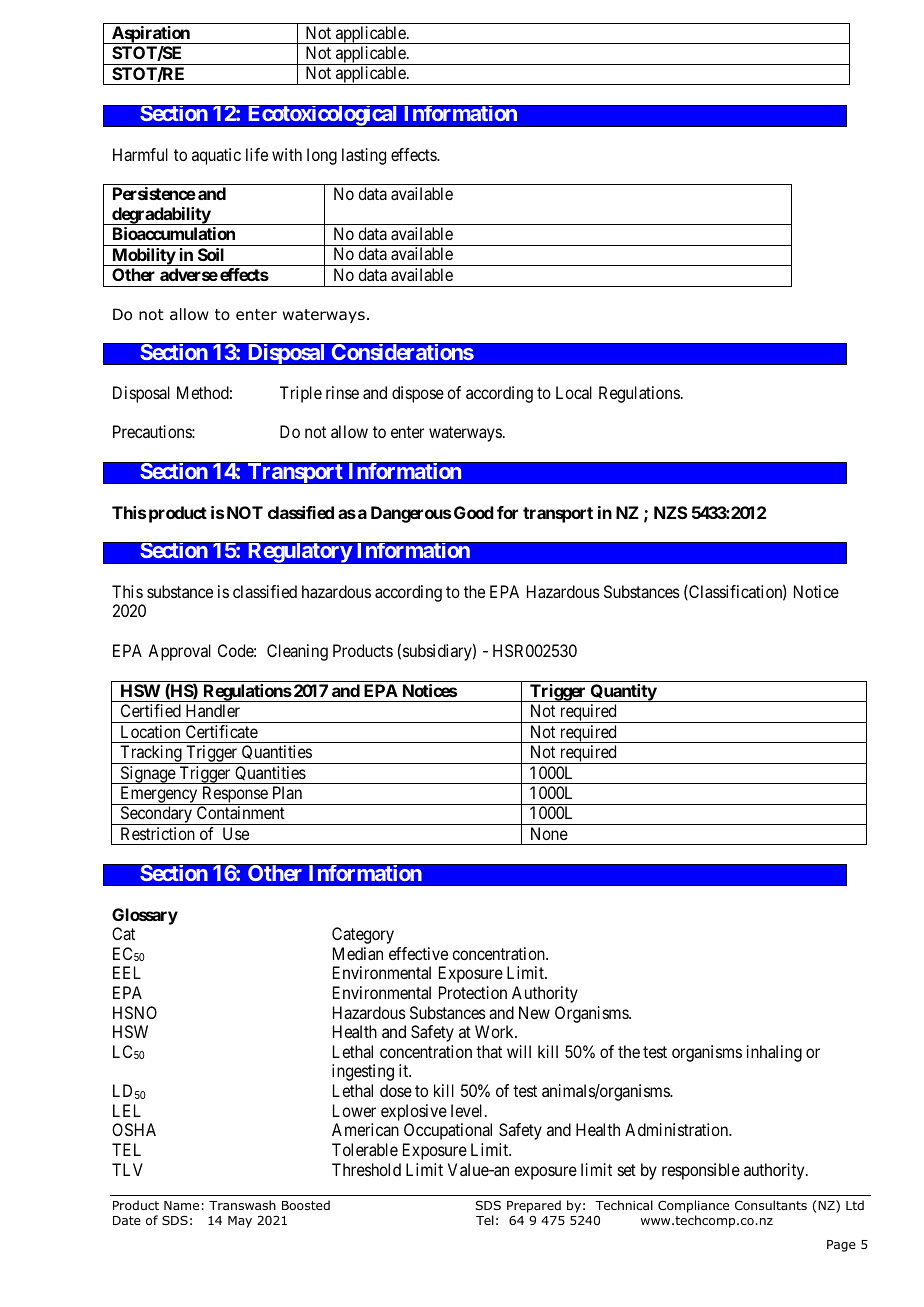 This image has width=924, height=1307. What do you see at coordinates (671, 512) in the image?
I see `NZS` at bounding box center [671, 512].
